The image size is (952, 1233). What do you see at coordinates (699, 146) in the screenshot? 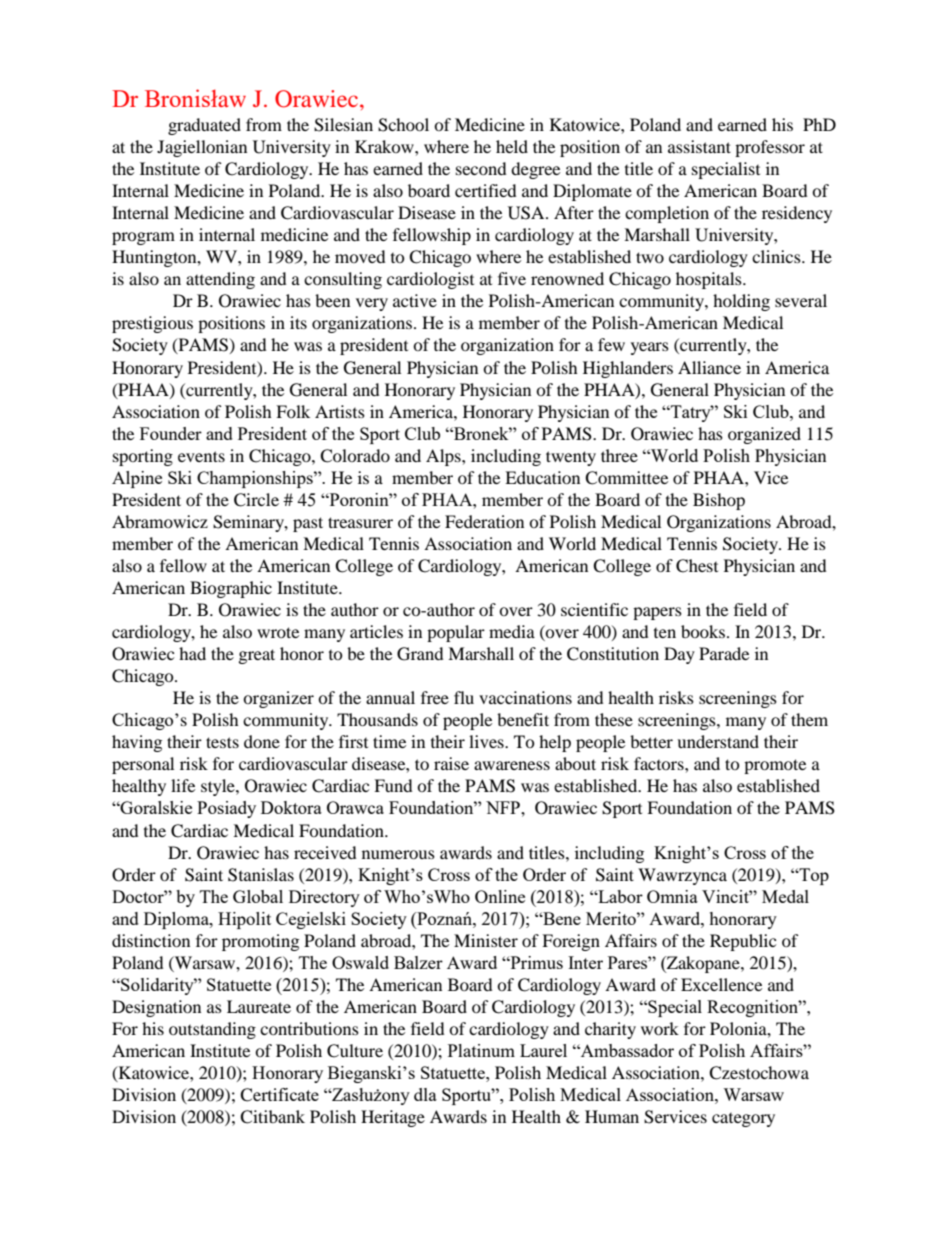
I see `assistant` at bounding box center [699, 146].
